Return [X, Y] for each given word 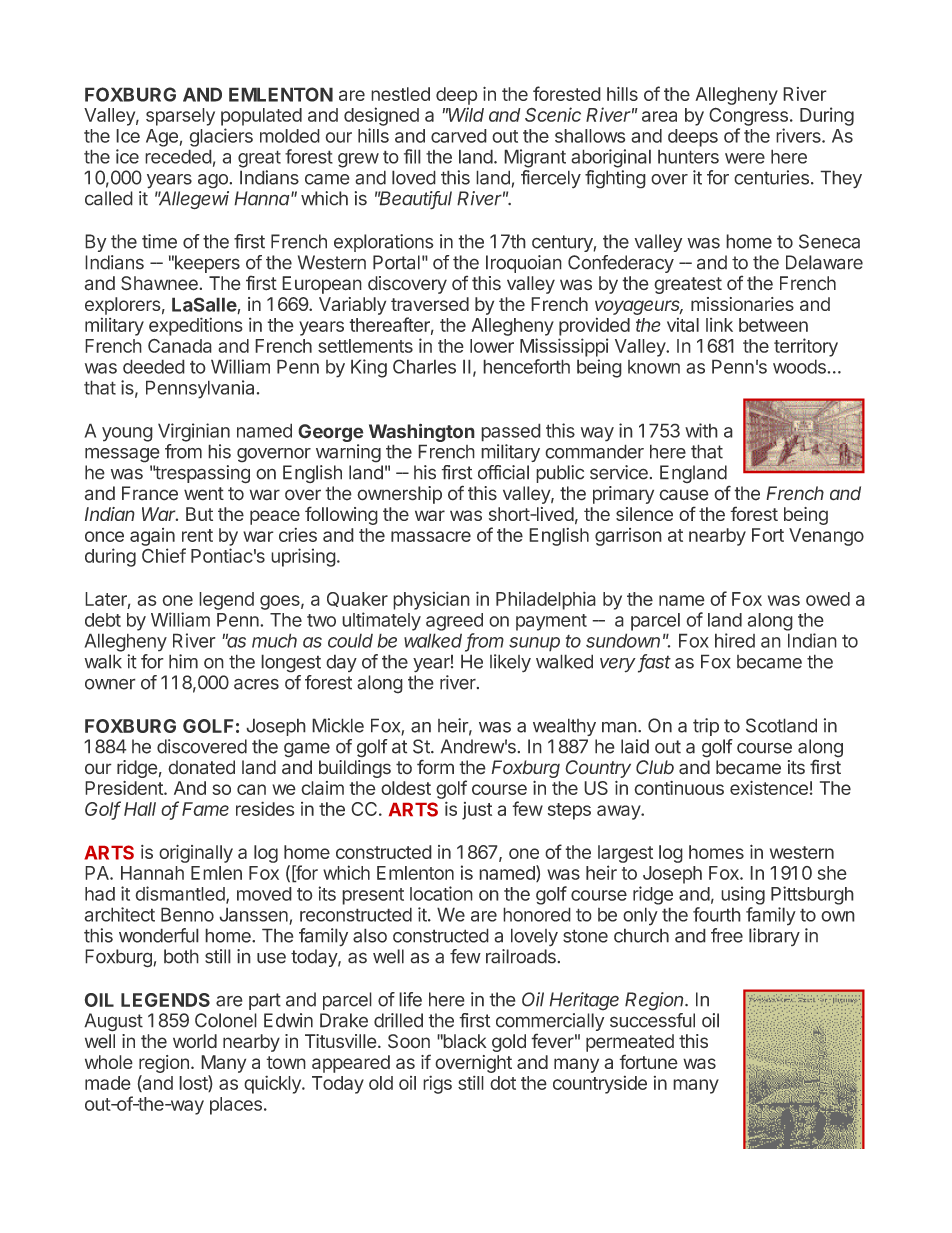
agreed [454, 622]
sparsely [180, 117]
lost [194, 1083]
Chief [164, 555]
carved [459, 136]
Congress [748, 116]
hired [735, 640]
